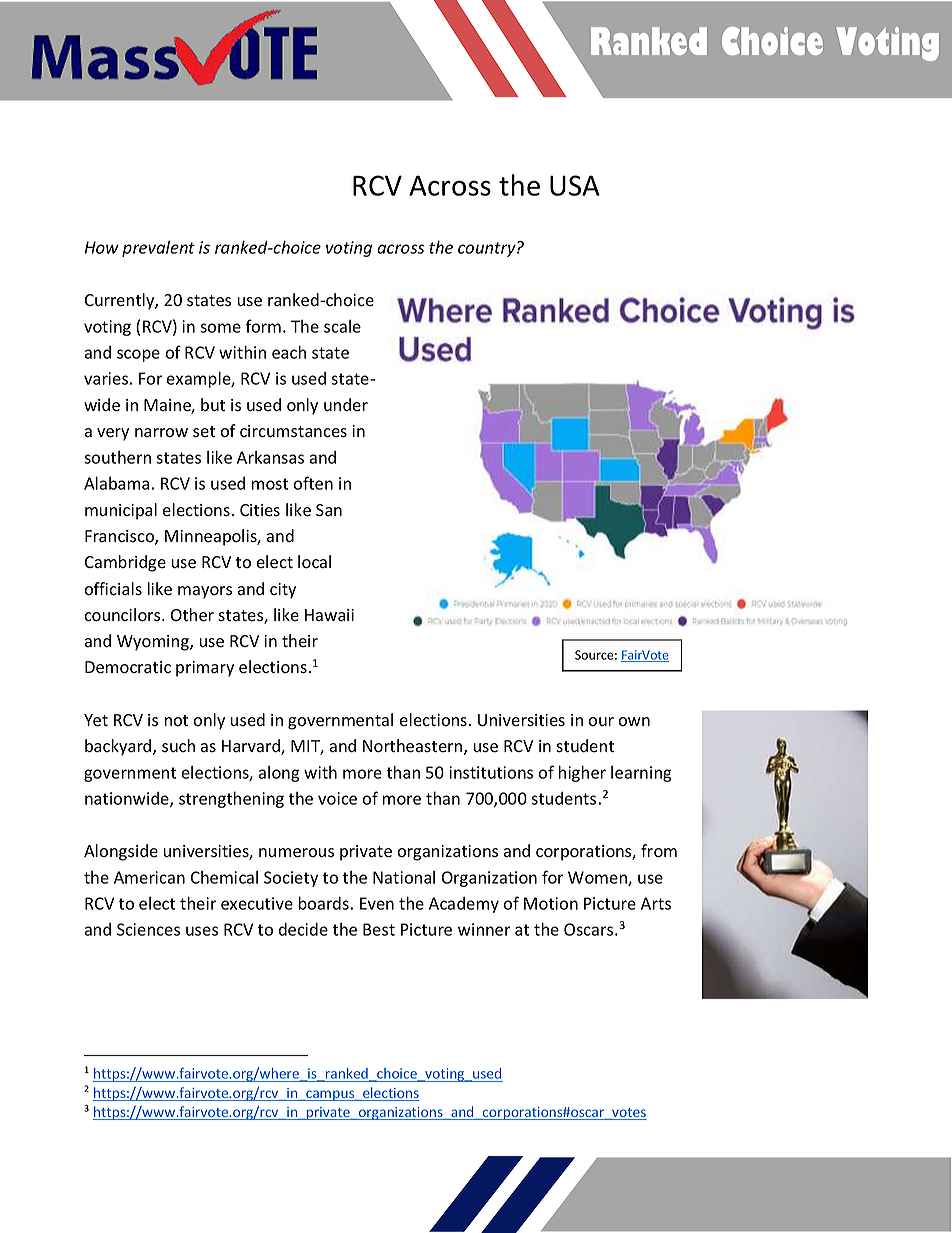 The height and width of the page is (1233, 952). What do you see at coordinates (125, 563) in the page?
I see `Cambridge` at bounding box center [125, 563].
